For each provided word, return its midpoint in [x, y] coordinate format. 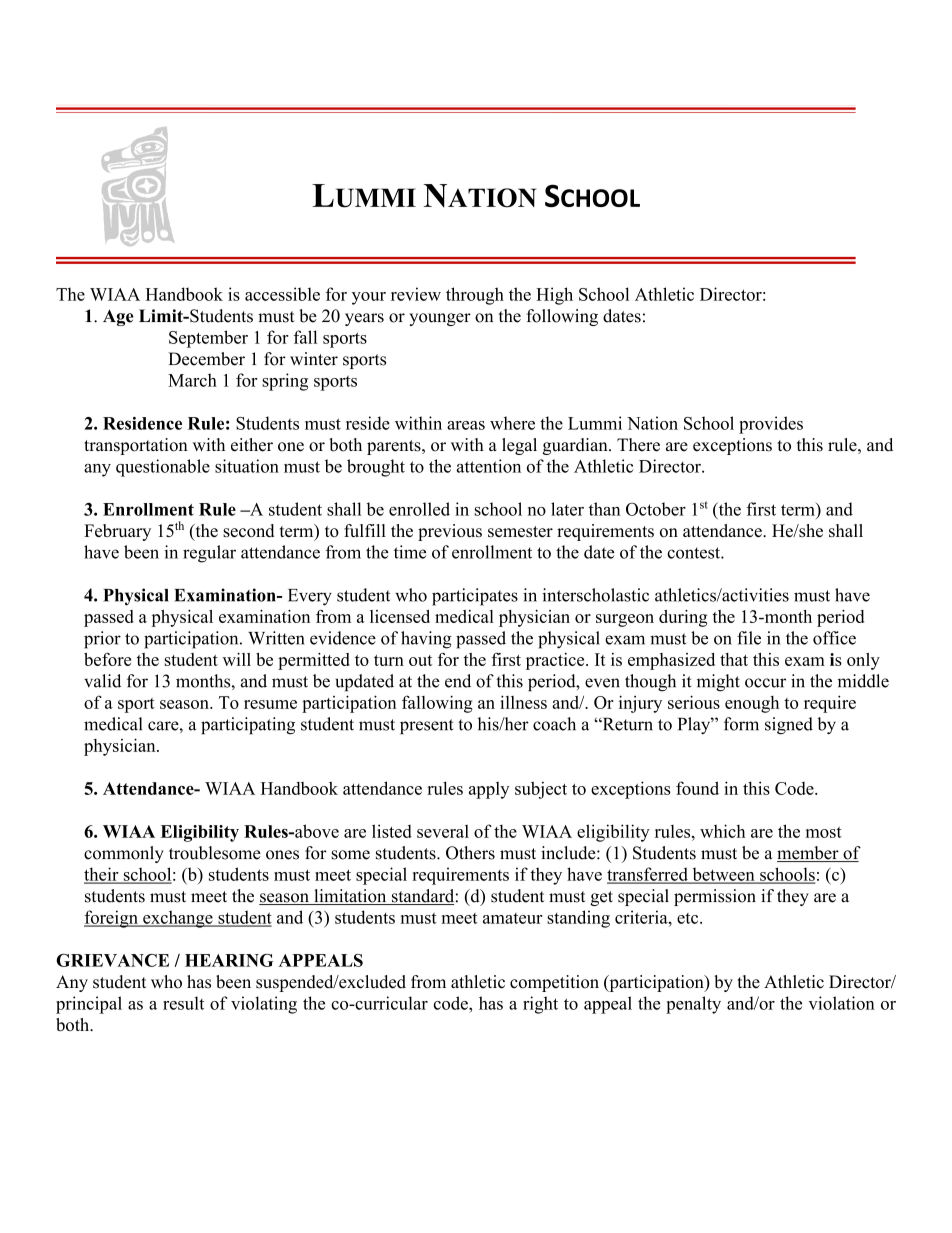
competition [554, 983]
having [426, 640]
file [749, 638]
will [237, 659]
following [562, 317]
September [208, 339]
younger [440, 319]
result [183, 1003]
